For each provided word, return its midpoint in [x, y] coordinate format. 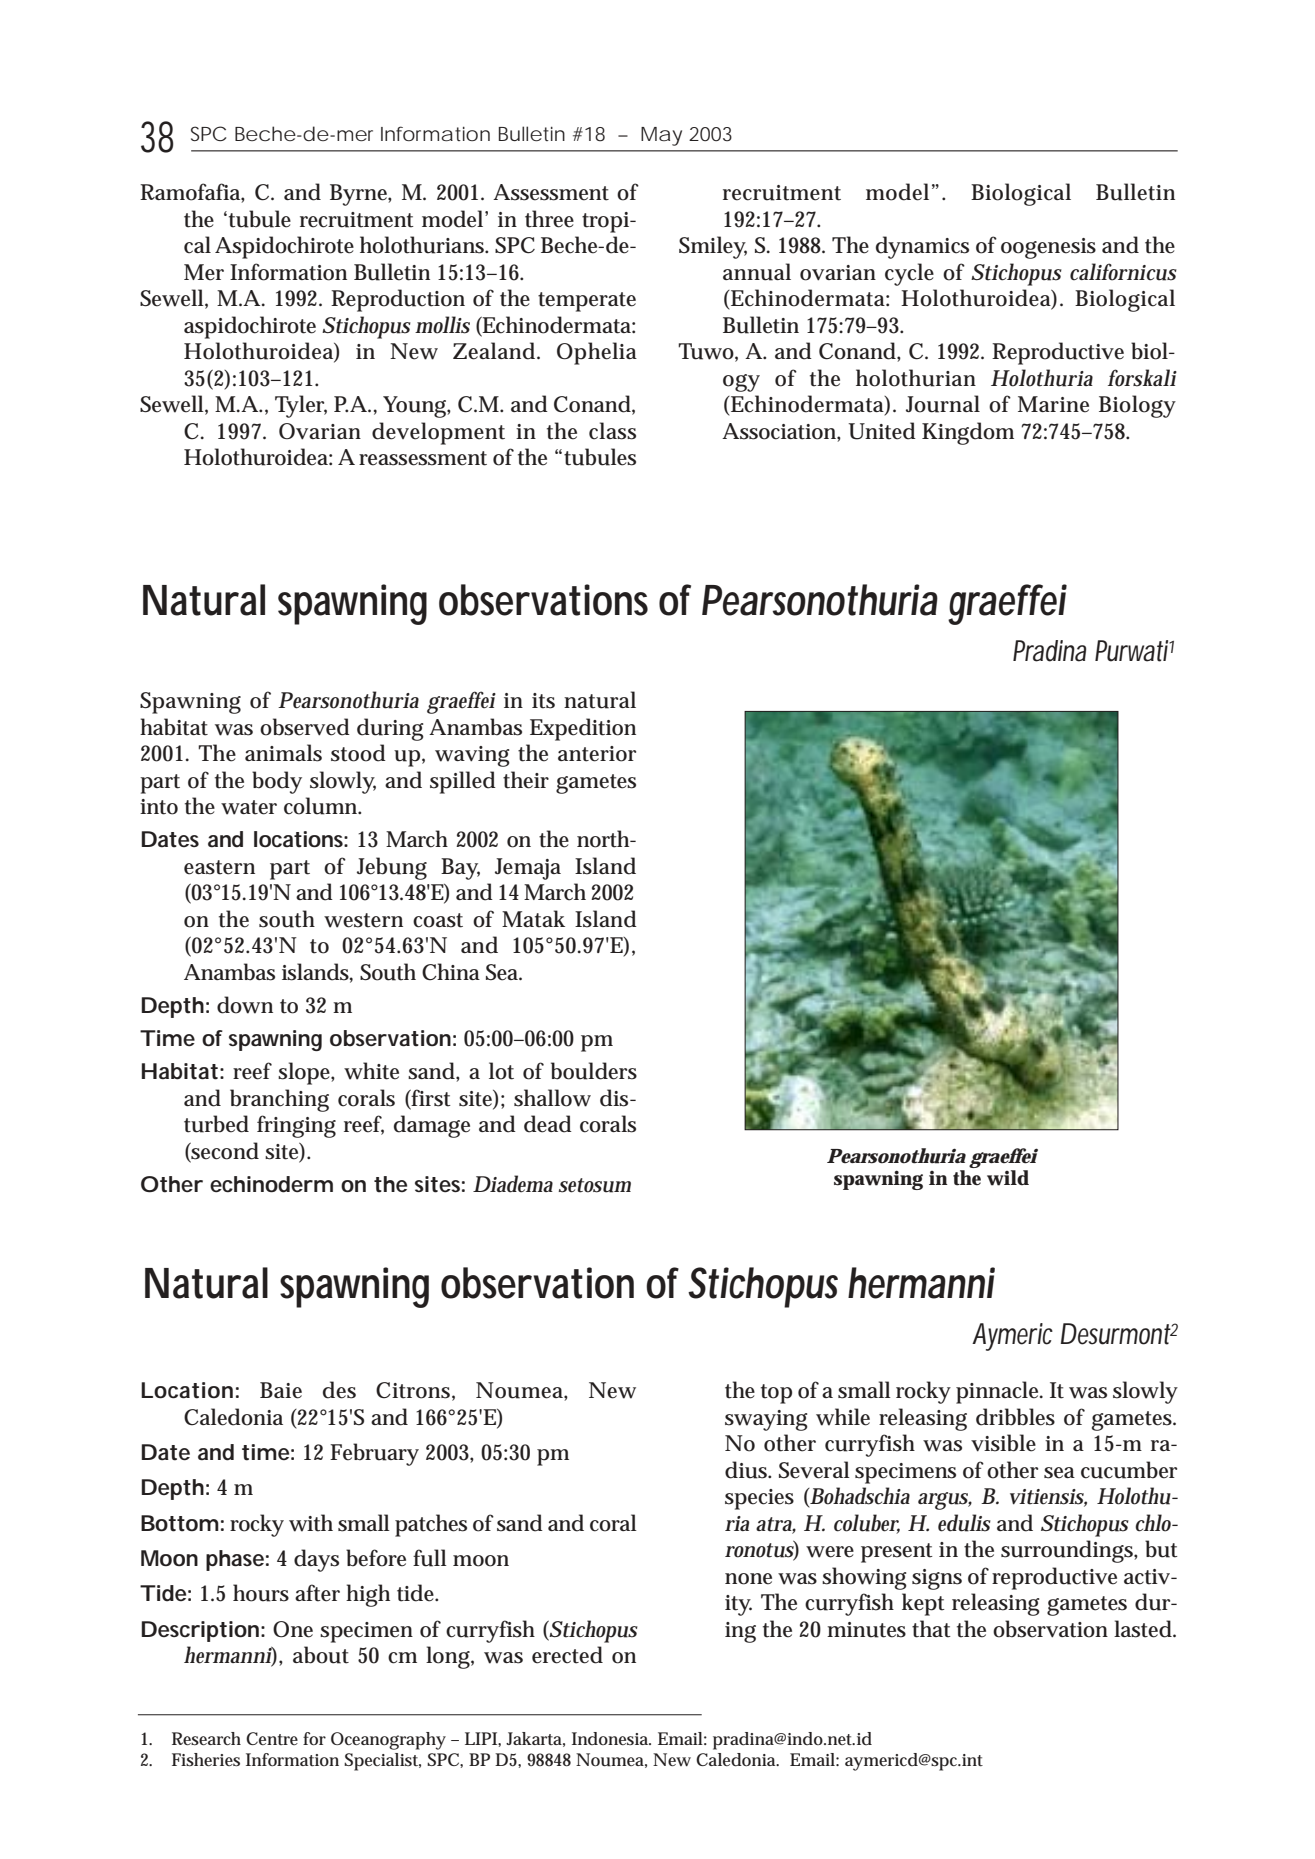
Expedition [583, 729]
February [374, 1454]
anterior [597, 754]
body [277, 782]
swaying [766, 1420]
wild [1008, 1178]
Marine [1053, 404]
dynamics [922, 247]
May [661, 136]
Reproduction [398, 300]
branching [279, 1100]
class [612, 431]
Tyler [301, 406]
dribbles [1015, 1417]
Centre [272, 1738]
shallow [552, 1098]
